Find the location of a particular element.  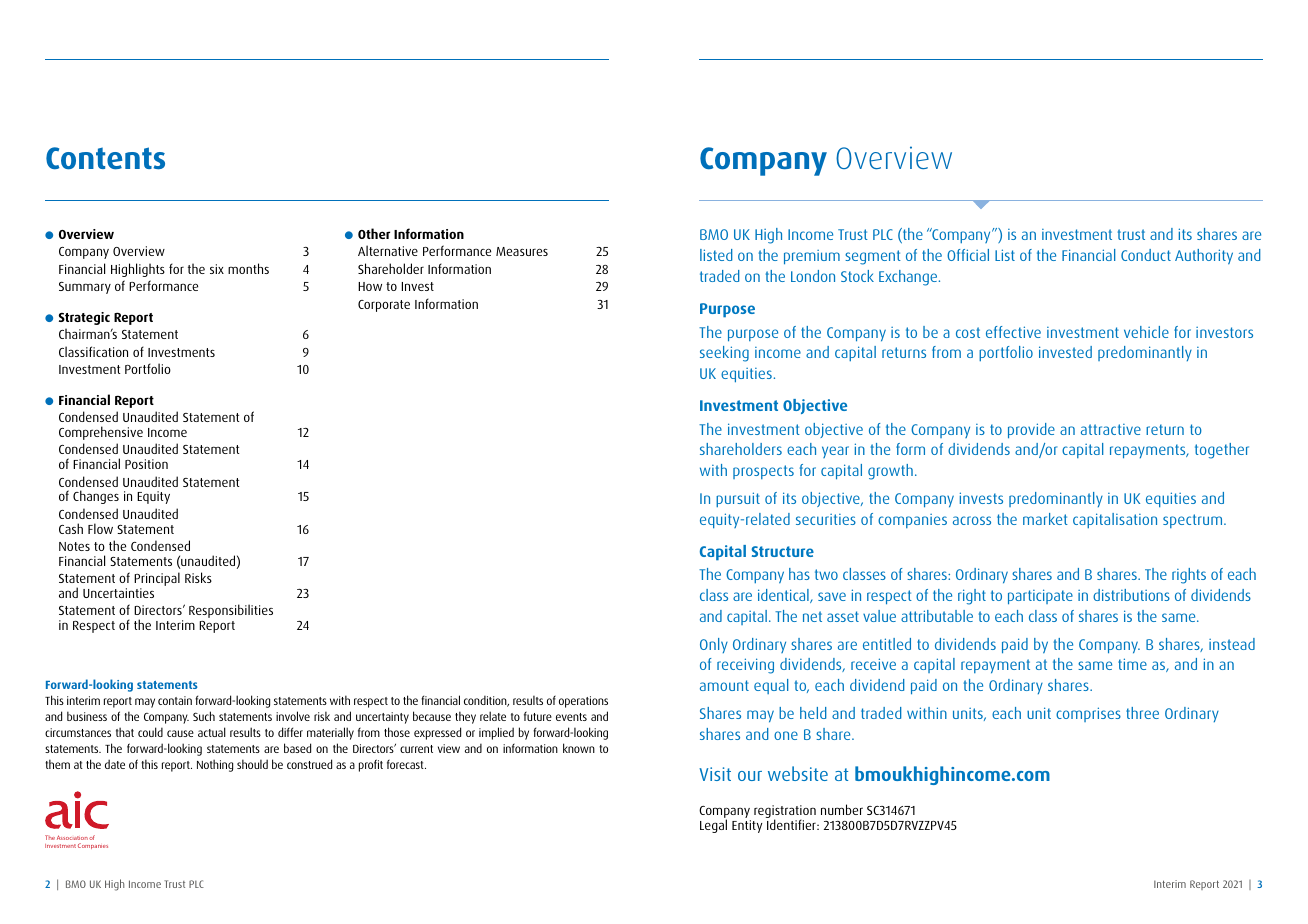

Association is located at coordinates (72, 837).
